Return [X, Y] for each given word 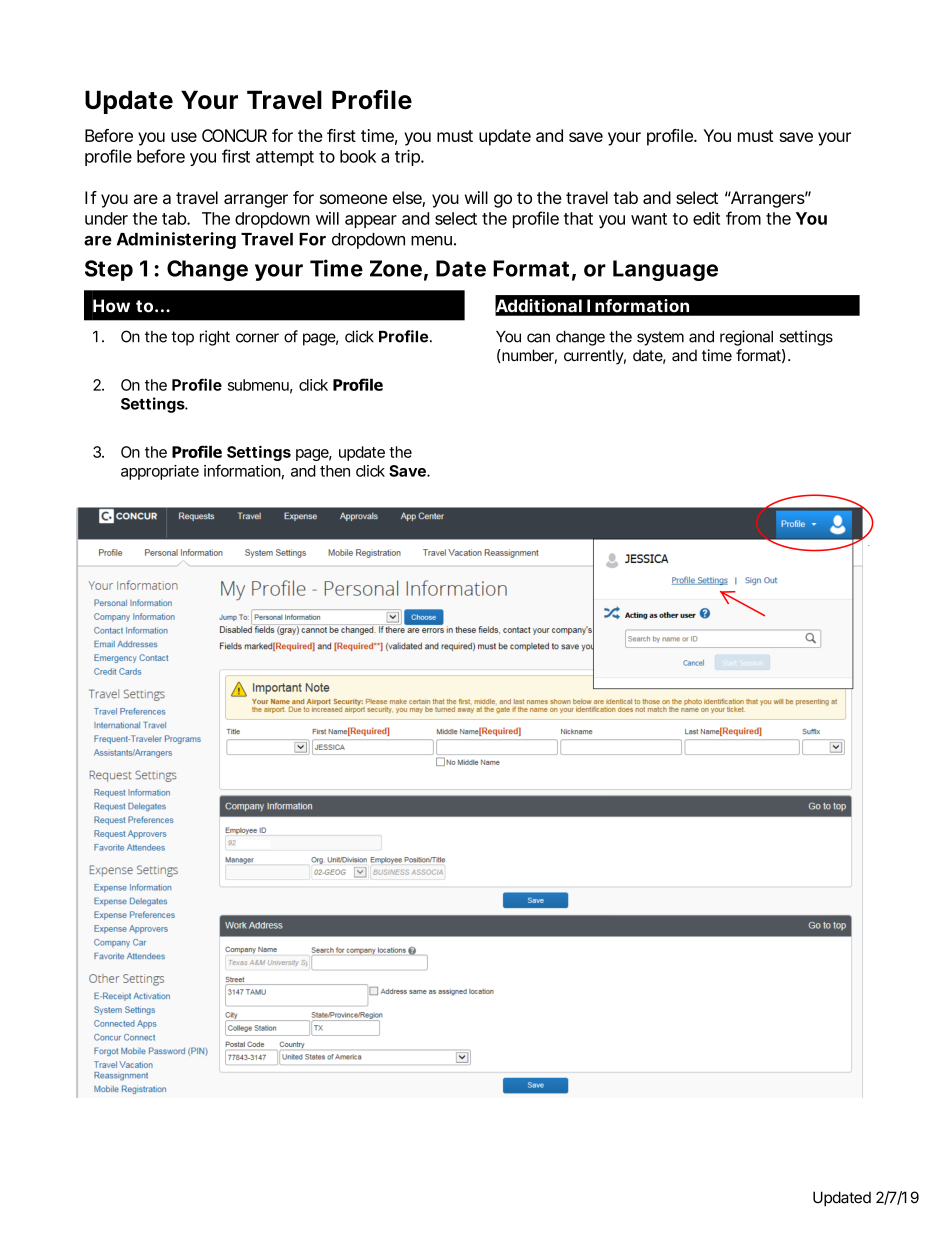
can [538, 338]
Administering [176, 240]
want [649, 219]
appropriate [160, 472]
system [660, 338]
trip [408, 157]
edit [706, 218]
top [182, 338]
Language [665, 270]
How [111, 306]
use [184, 137]
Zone [396, 268]
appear [371, 221]
